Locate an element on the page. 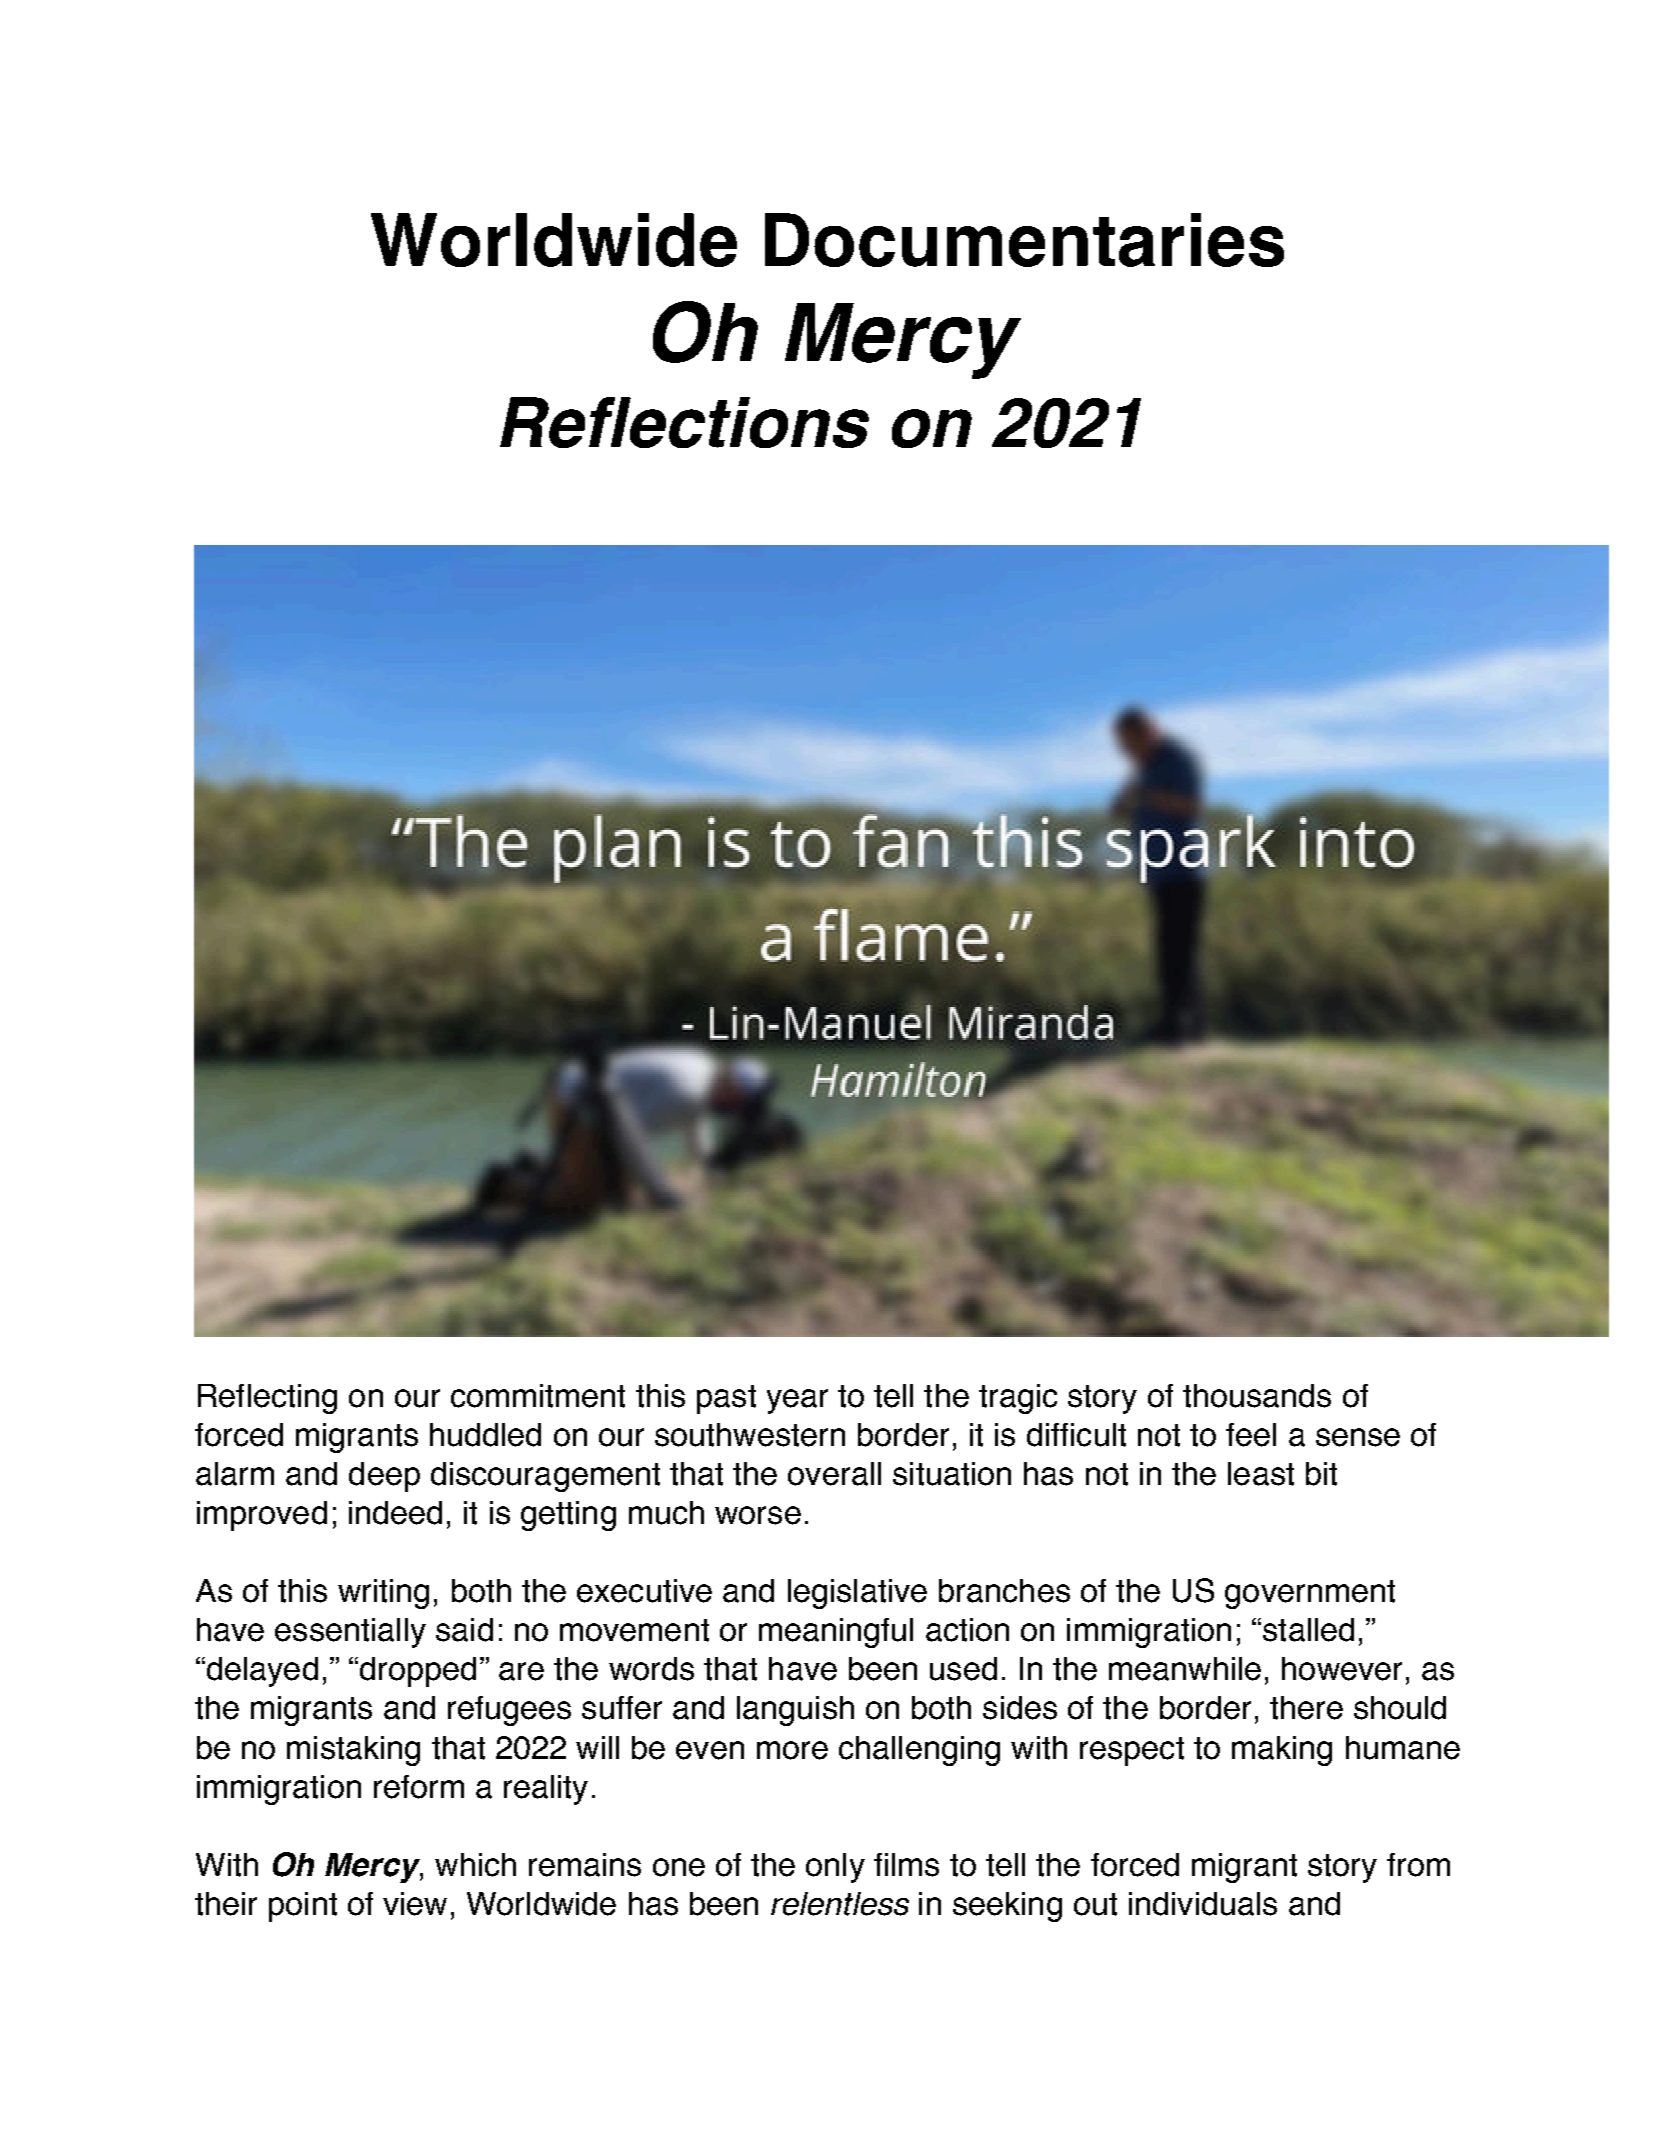 The image size is (1657, 2144). only is located at coordinates (835, 1868).
